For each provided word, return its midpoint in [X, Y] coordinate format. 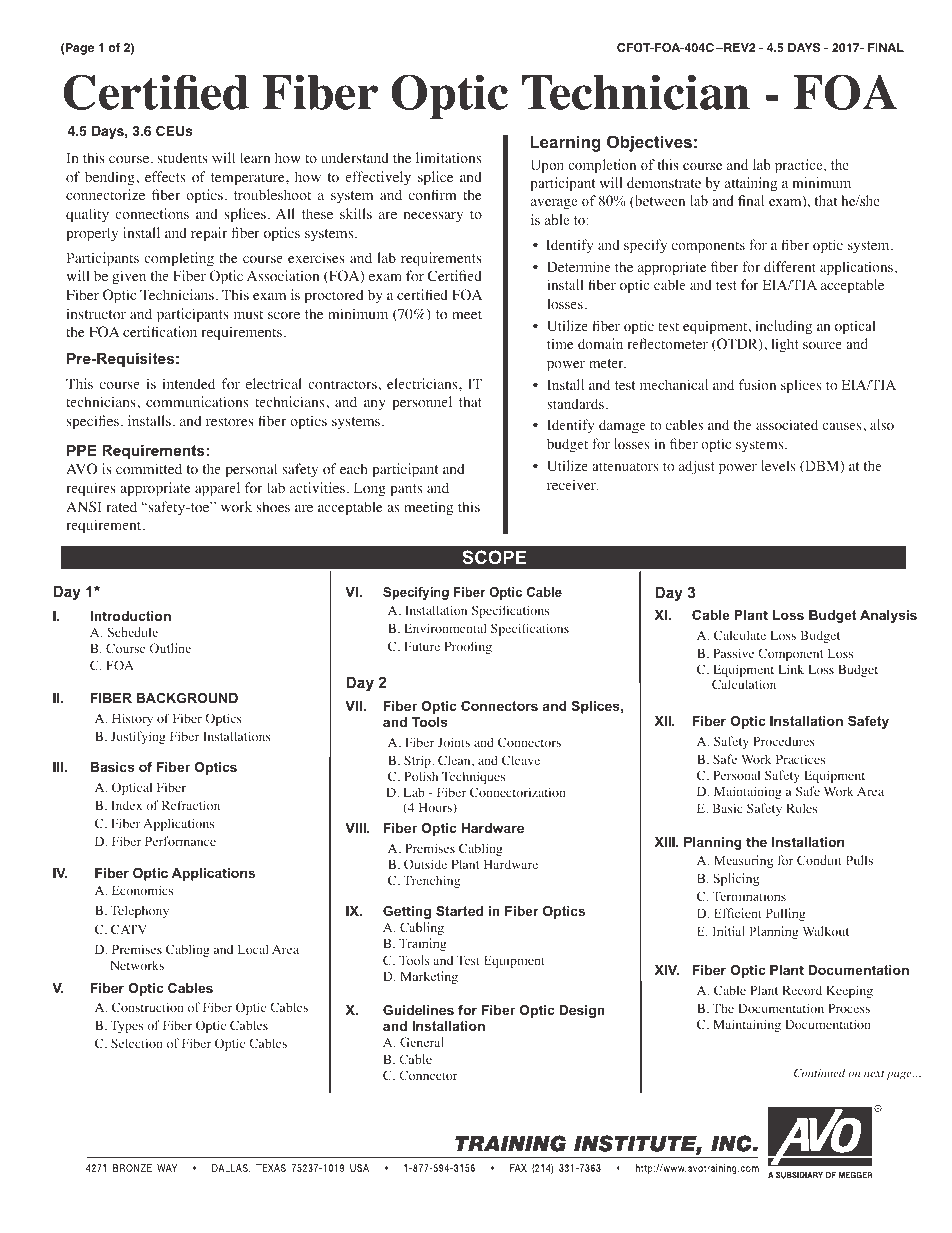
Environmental [445, 628]
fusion [757, 384]
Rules [801, 808]
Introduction [130, 616]
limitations [448, 157]
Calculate [740, 635]
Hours [436, 808]
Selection [137, 1043]
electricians [423, 383]
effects [165, 176]
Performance [180, 841]
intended [189, 383]
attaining [751, 184]
